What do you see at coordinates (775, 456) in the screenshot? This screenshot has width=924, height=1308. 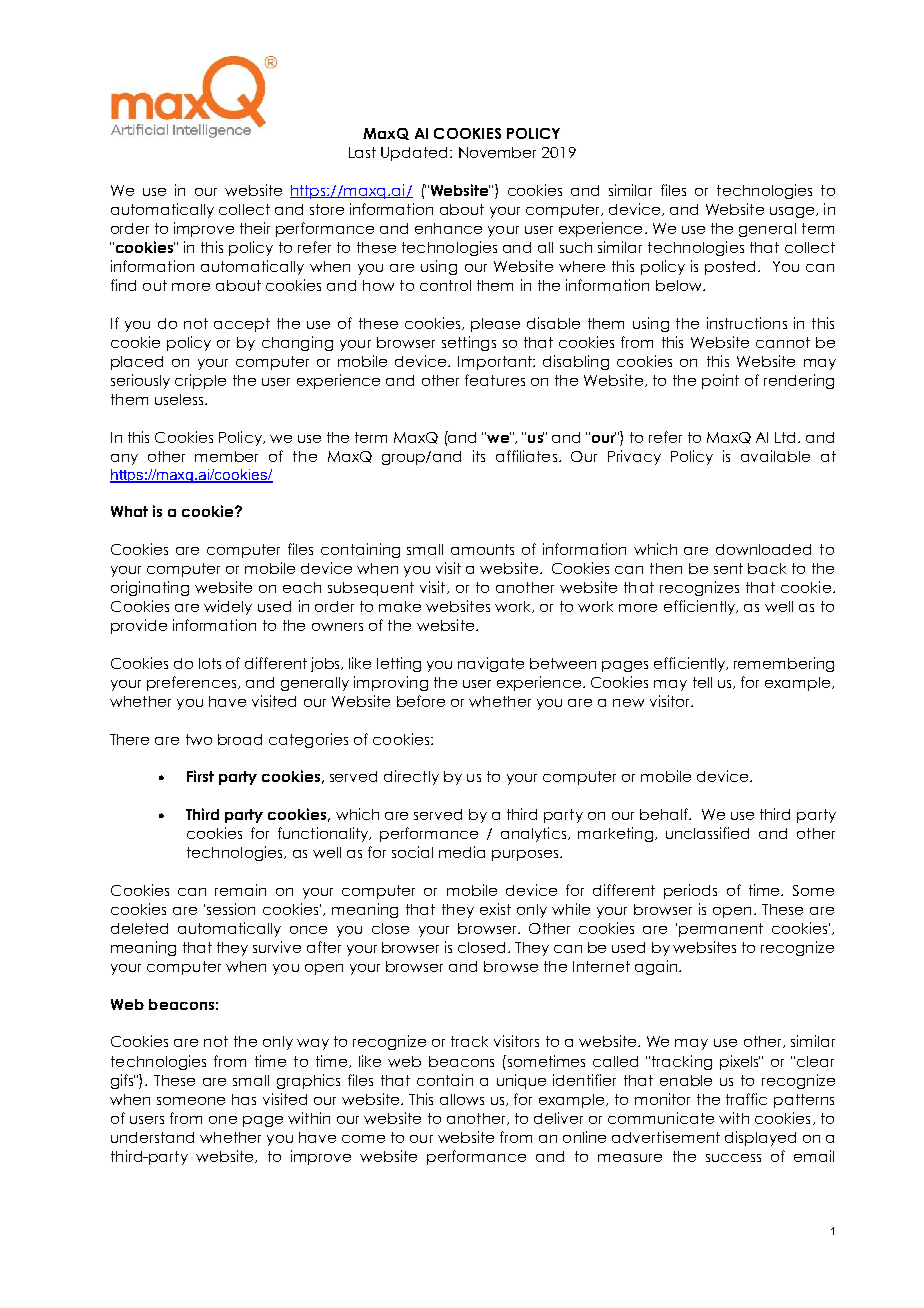 I see `available` at bounding box center [775, 456].
